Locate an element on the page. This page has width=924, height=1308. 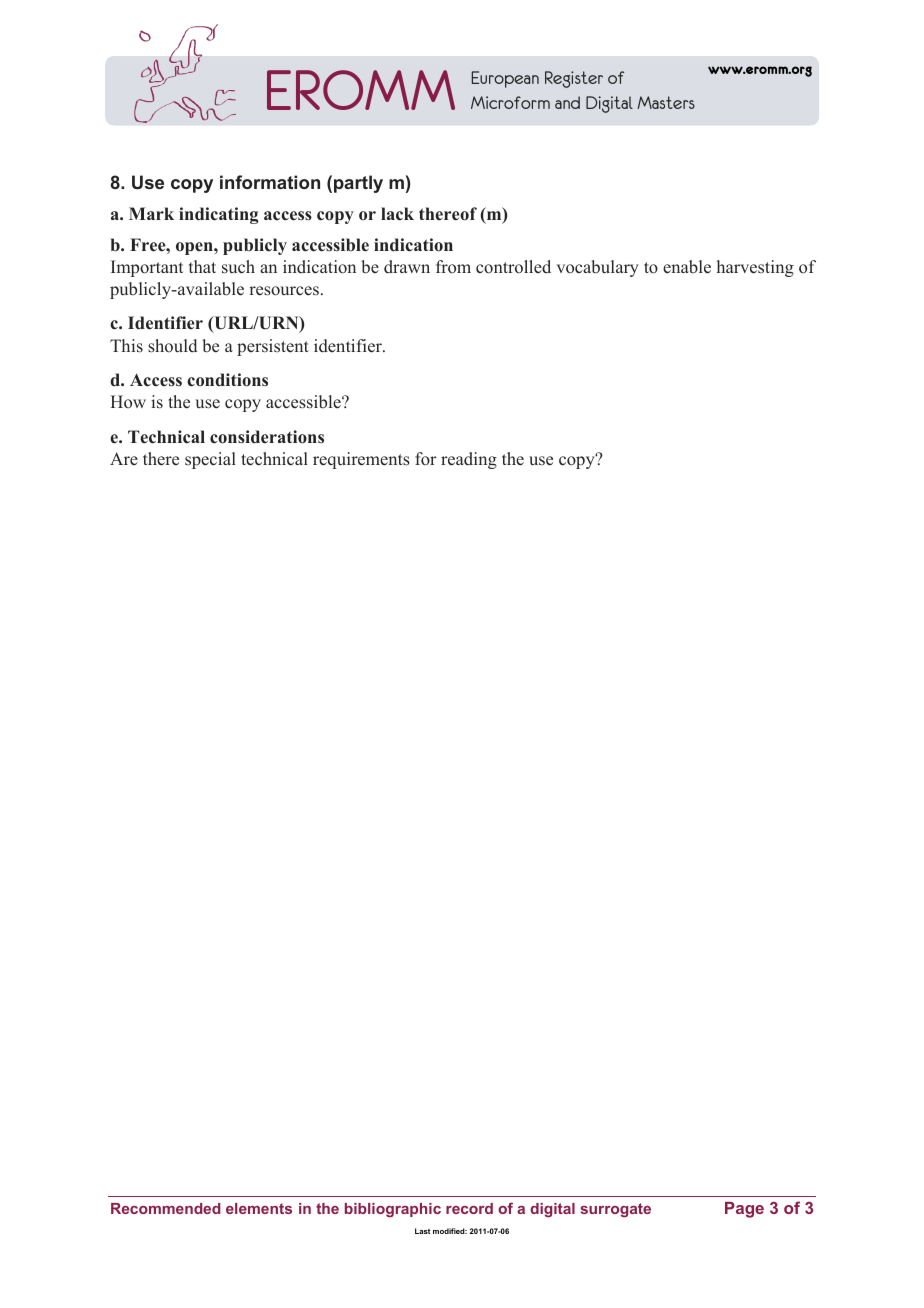
Recommended is located at coordinates (165, 1208).
